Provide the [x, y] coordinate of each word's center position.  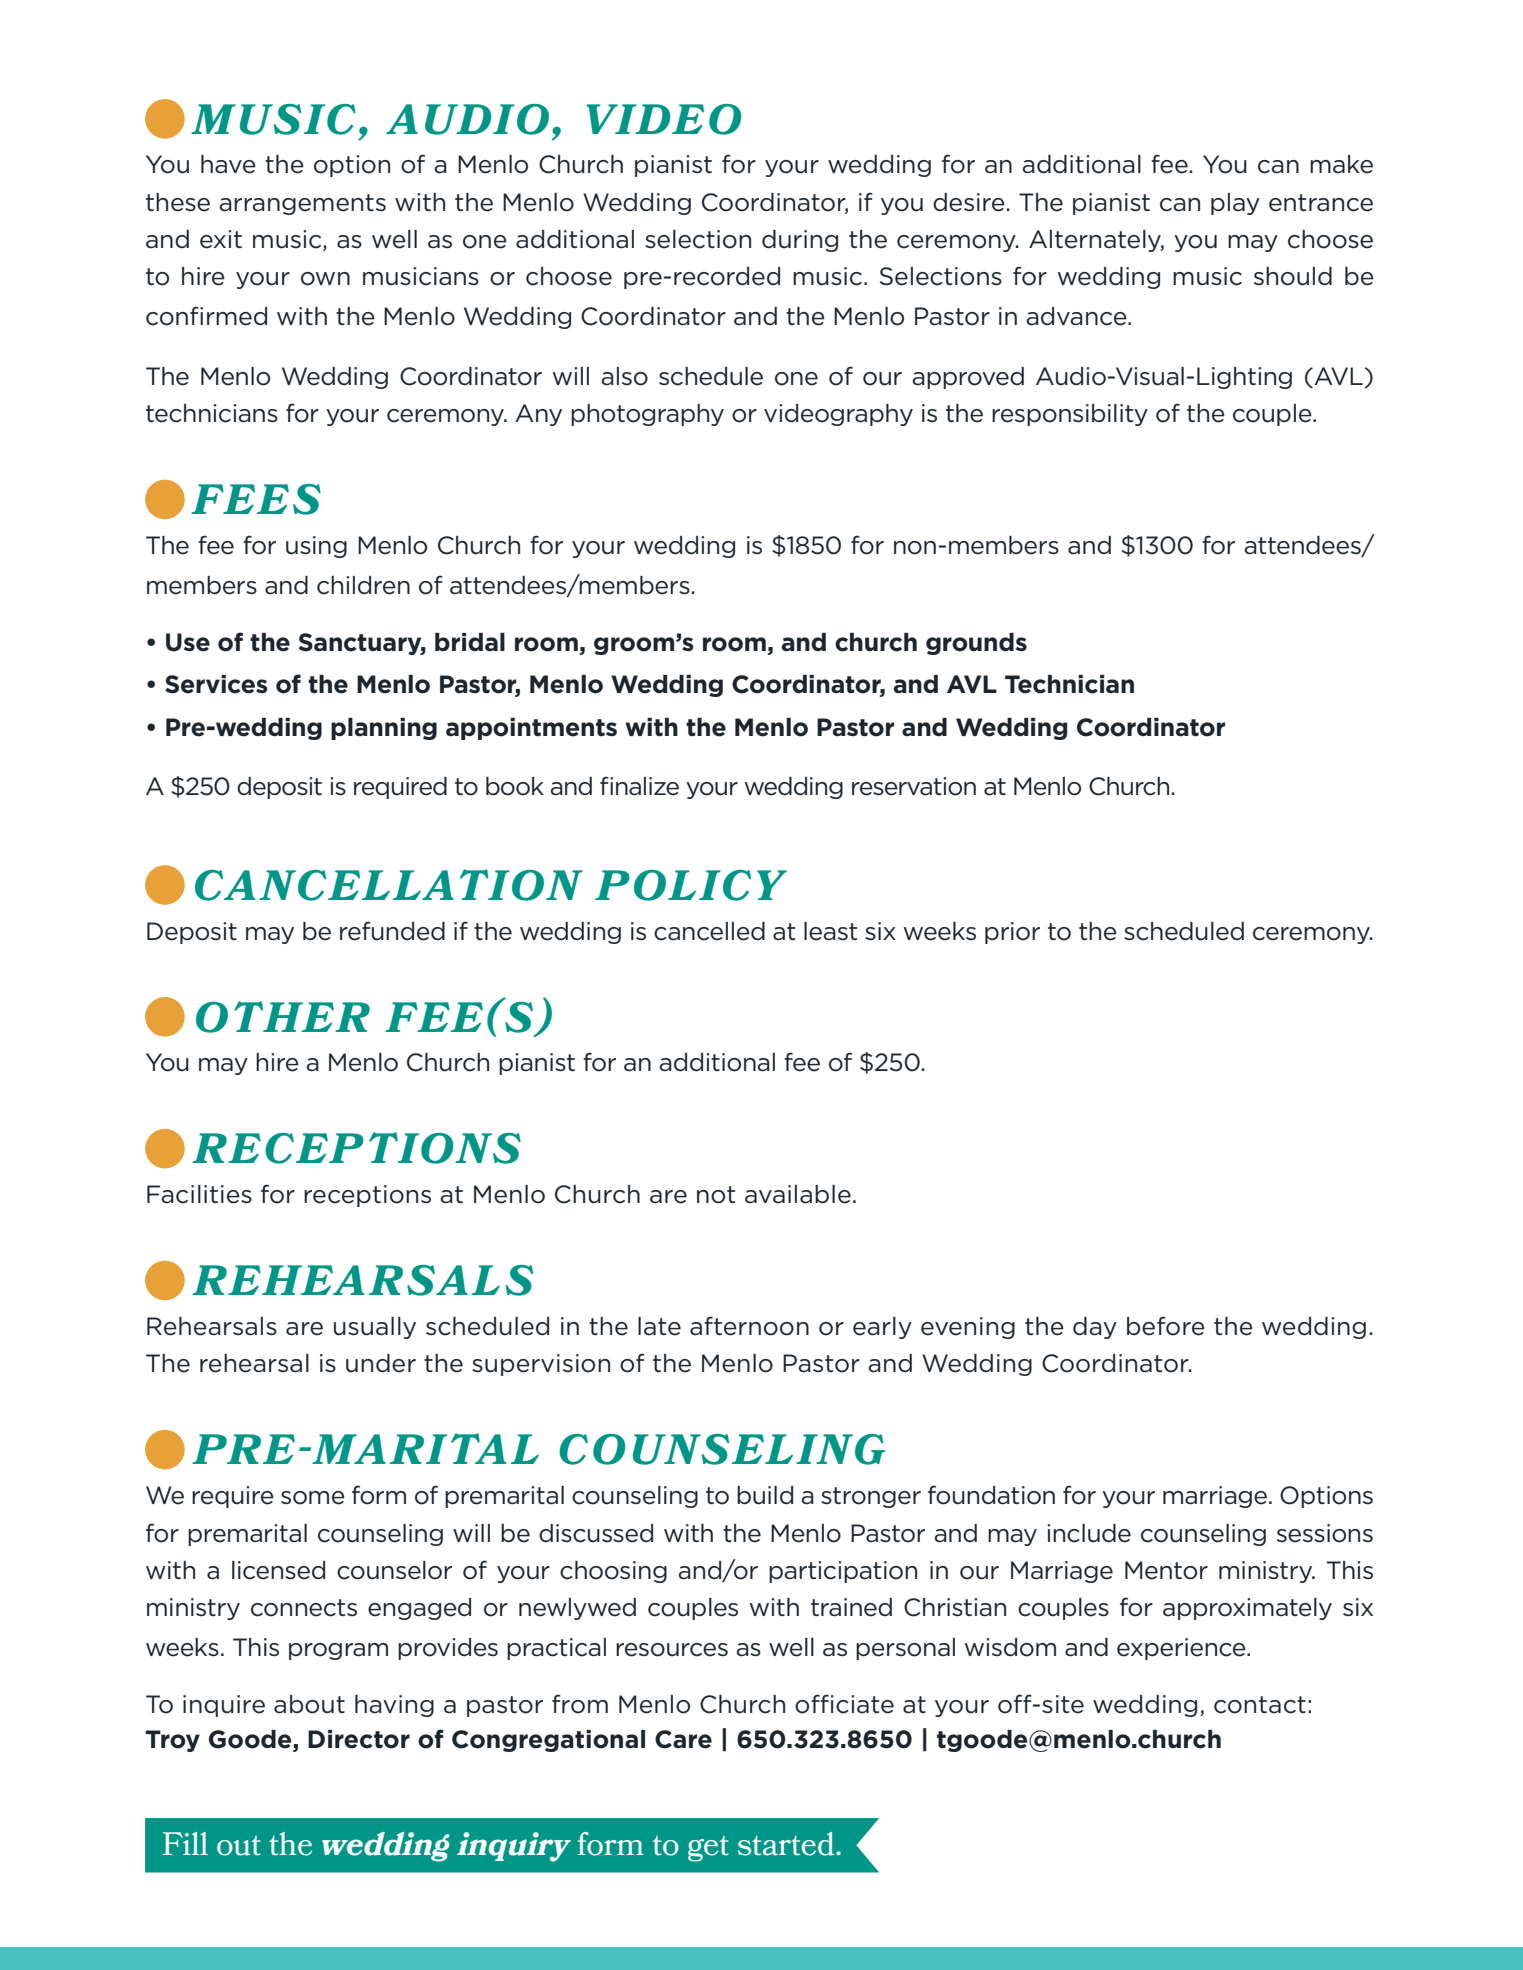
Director [359, 1739]
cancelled [709, 931]
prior [1012, 933]
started [787, 1844]
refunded [392, 931]
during [800, 241]
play [1235, 204]
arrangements [302, 204]
